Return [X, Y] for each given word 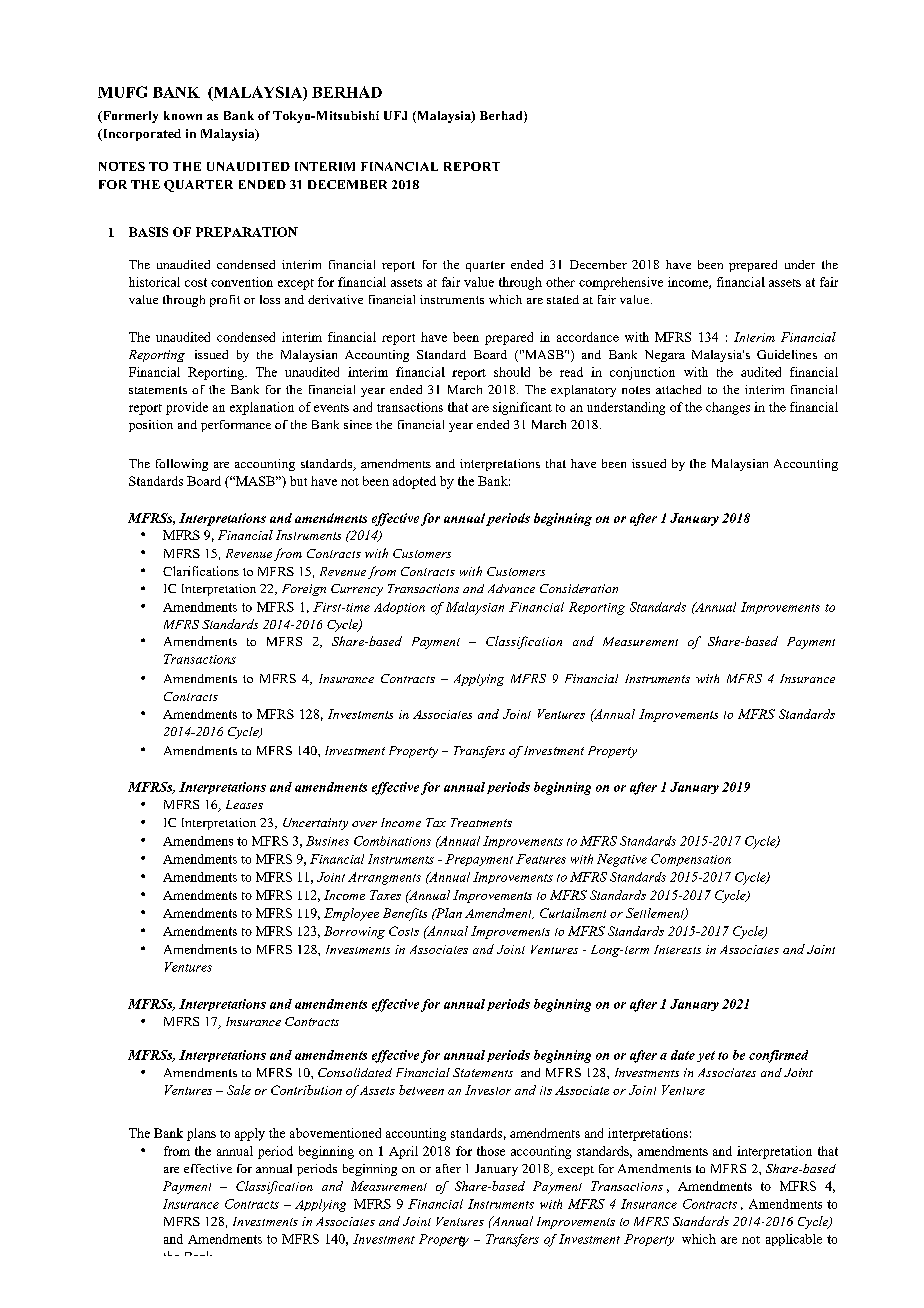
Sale [239, 1090]
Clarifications [201, 571]
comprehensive [621, 283]
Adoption [399, 608]
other [560, 282]
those [491, 1151]
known [183, 115]
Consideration [579, 588]
